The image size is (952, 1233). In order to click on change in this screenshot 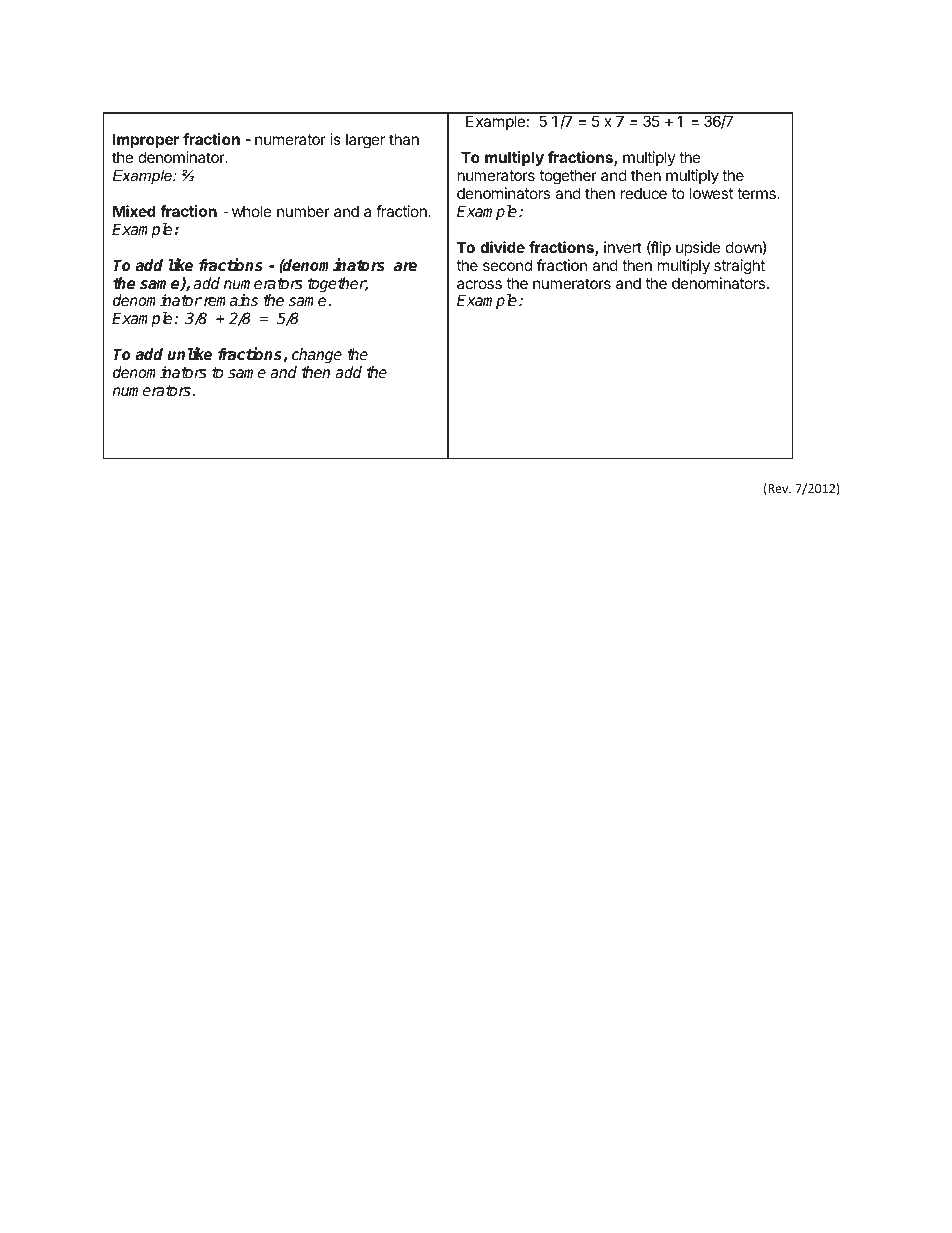, I will do `click(317, 356)`.
